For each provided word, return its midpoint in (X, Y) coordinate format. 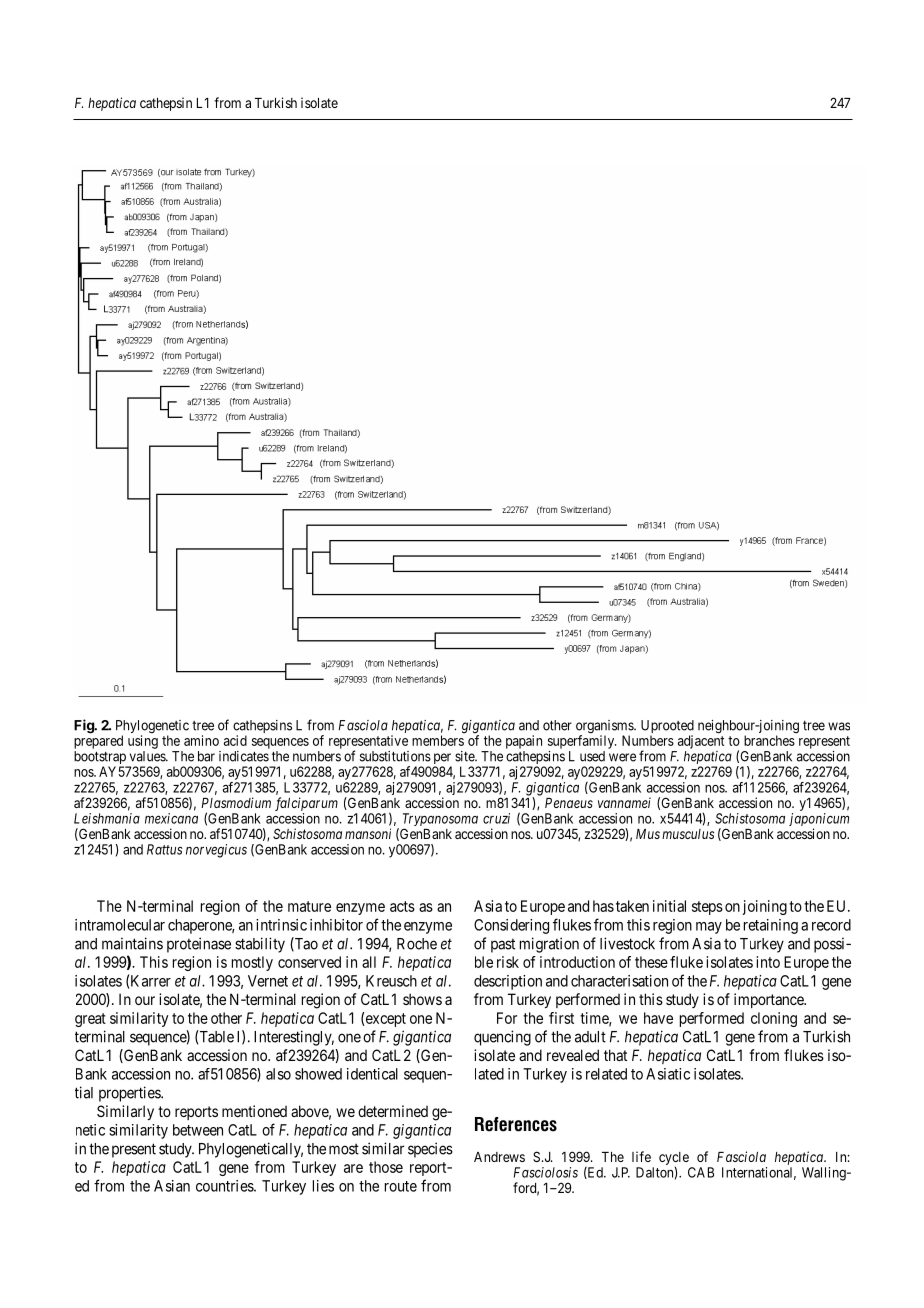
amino (201, 740)
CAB (701, 1172)
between (198, 1130)
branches (769, 740)
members (438, 740)
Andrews (499, 1157)
